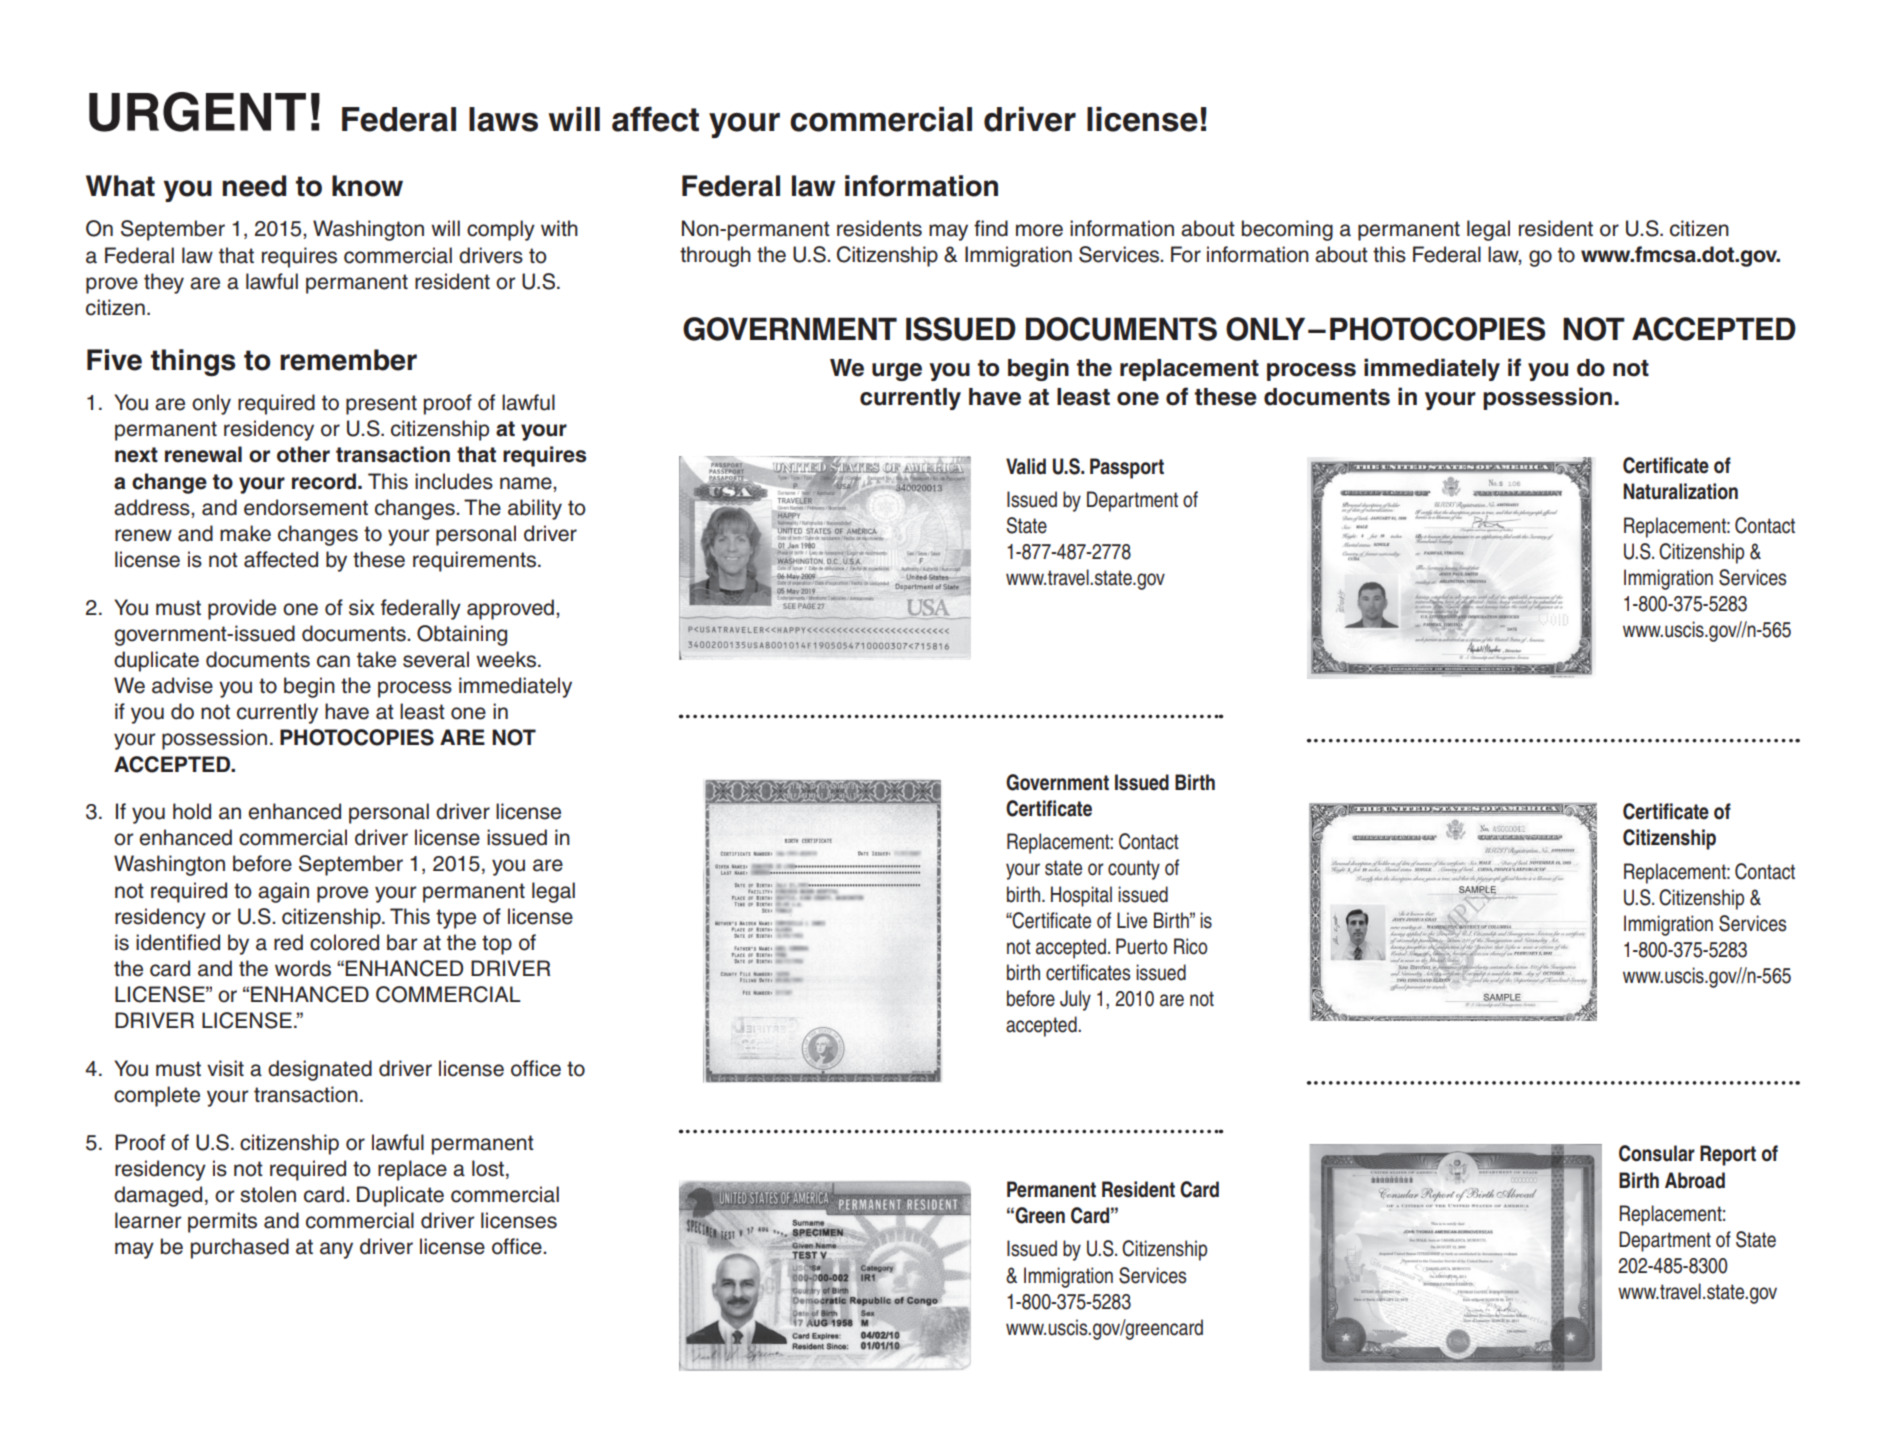 The image size is (1884, 1456). What do you see at coordinates (268, 1194) in the document?
I see `stolen` at bounding box center [268, 1194].
